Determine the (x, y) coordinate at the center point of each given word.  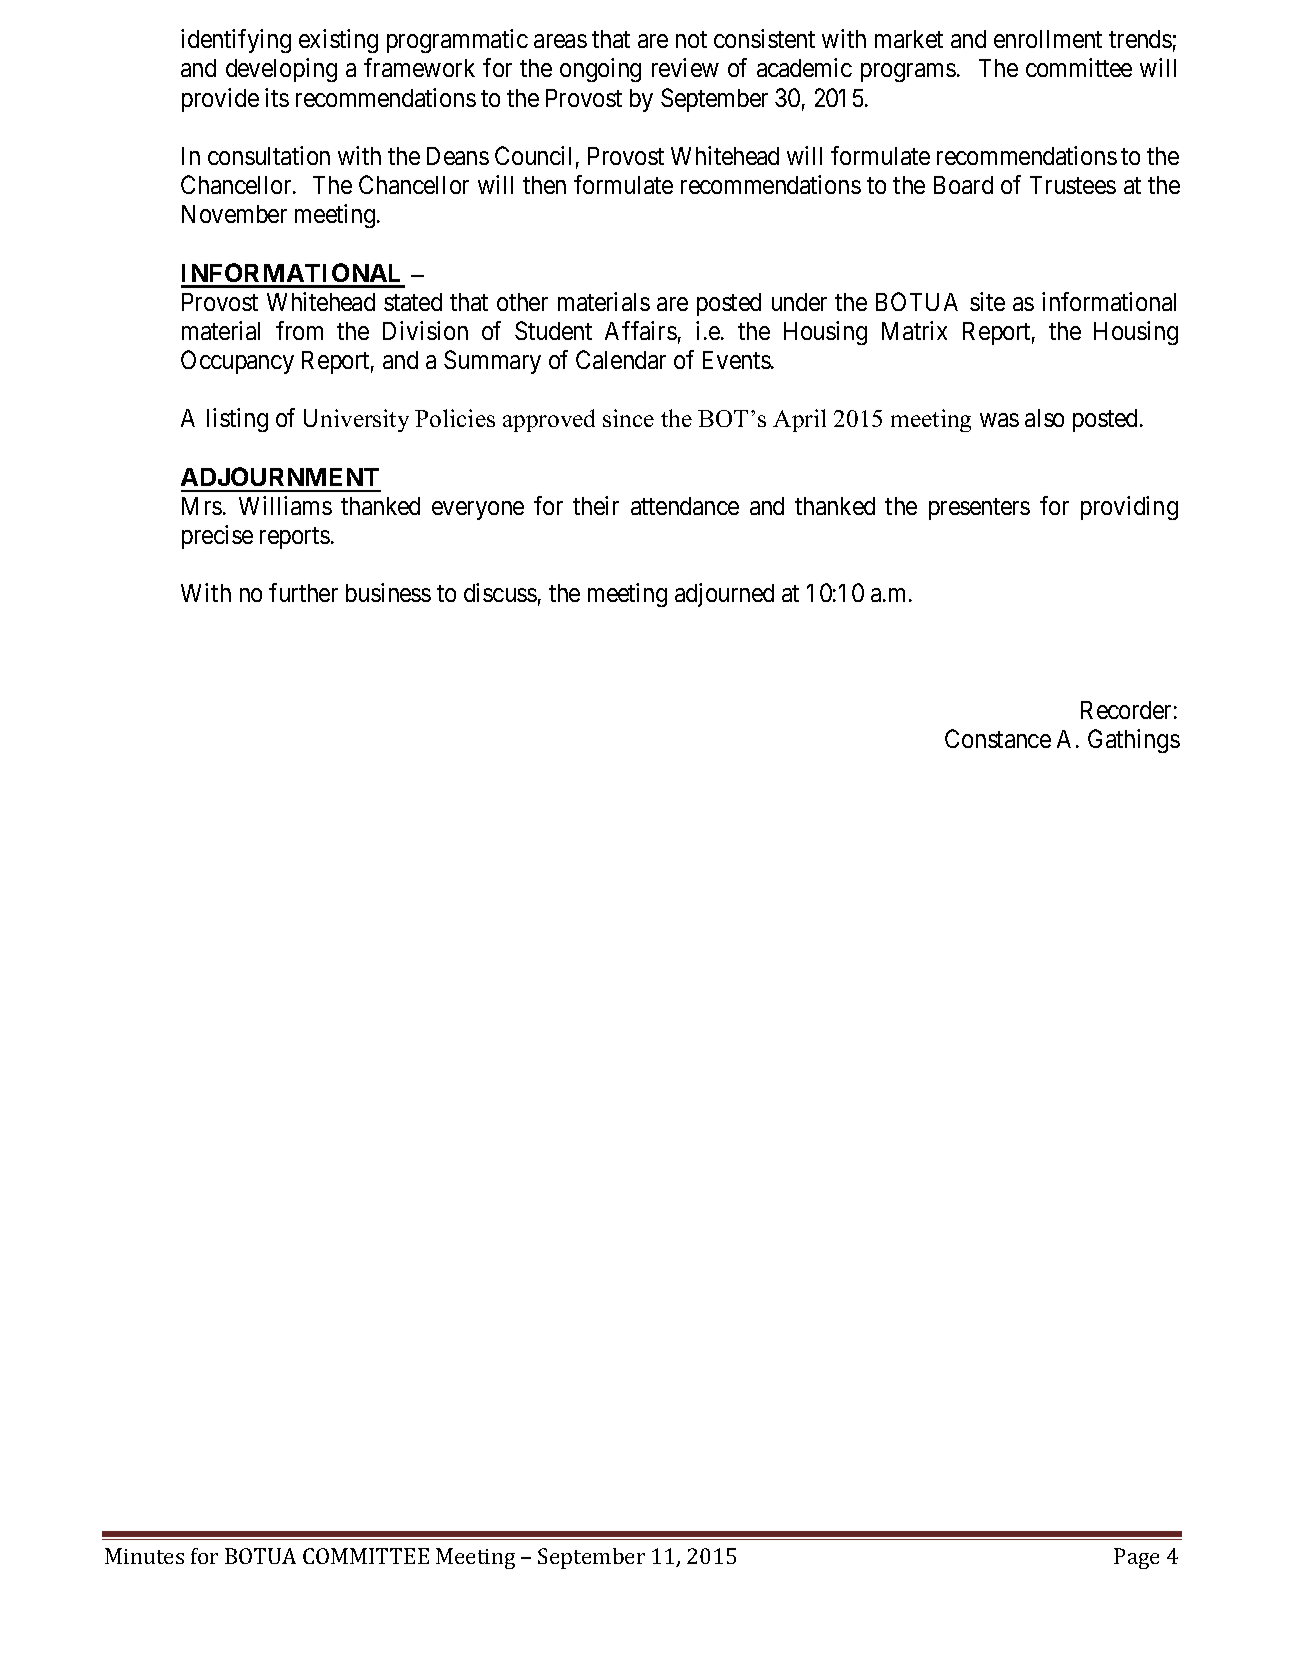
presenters (979, 509)
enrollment (1048, 39)
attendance (685, 506)
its (277, 97)
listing (237, 420)
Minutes (144, 1556)
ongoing (600, 70)
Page (1136, 1558)
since (628, 418)
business (388, 592)
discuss (500, 592)
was (999, 420)
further (303, 592)
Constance (998, 738)
